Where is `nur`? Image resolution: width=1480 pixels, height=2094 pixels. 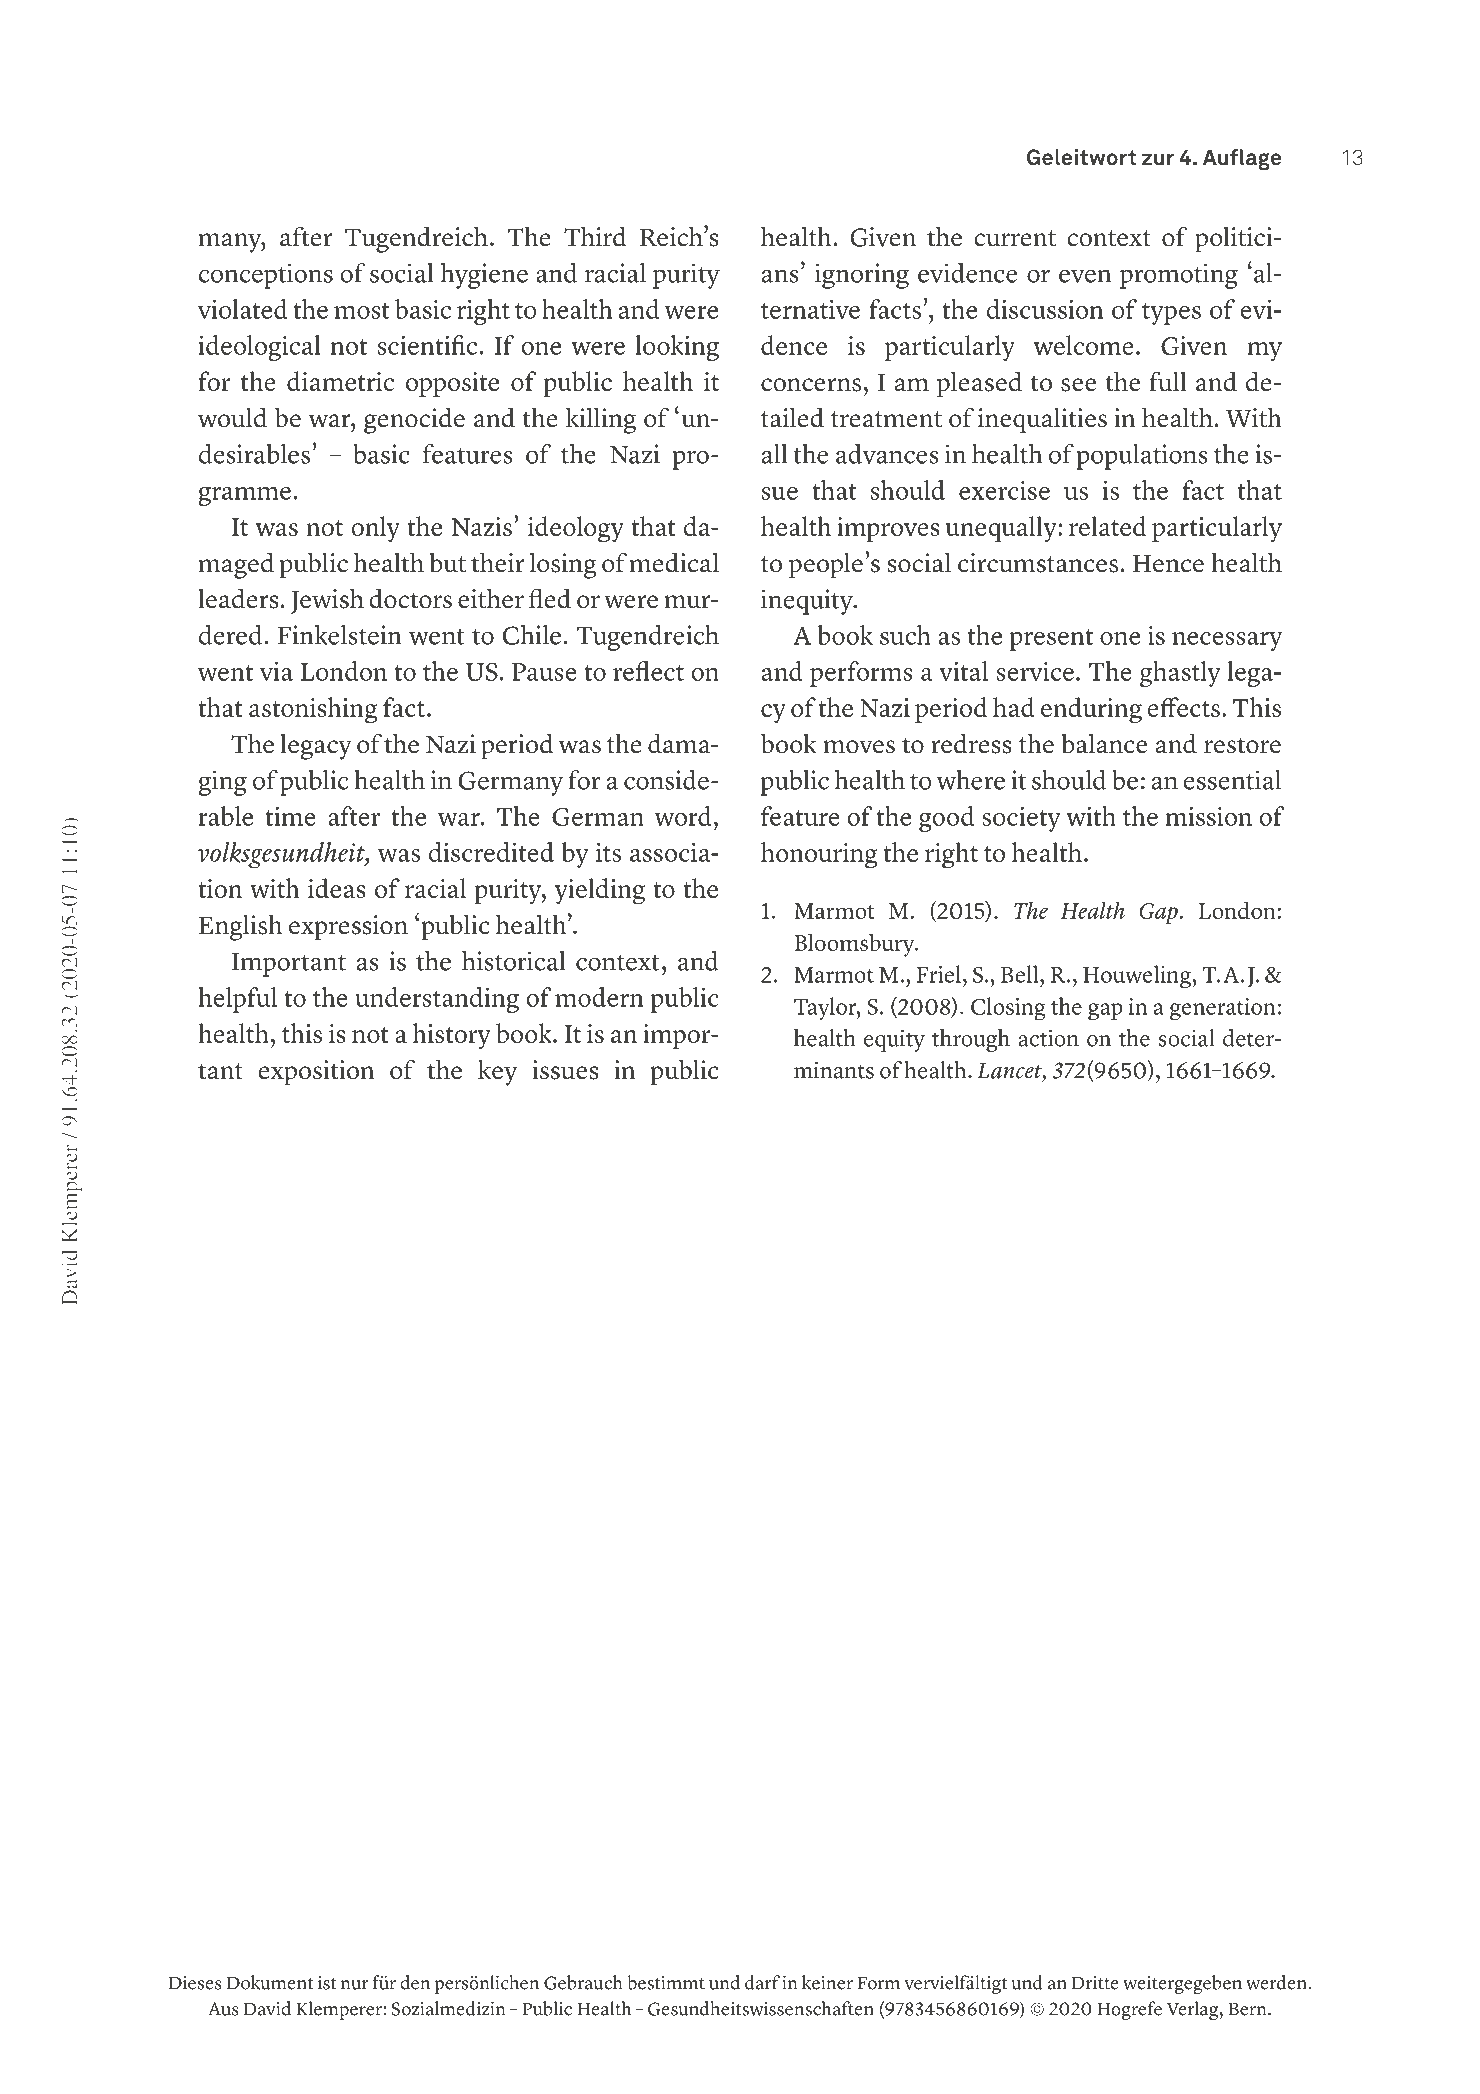 nur is located at coordinates (354, 1985).
